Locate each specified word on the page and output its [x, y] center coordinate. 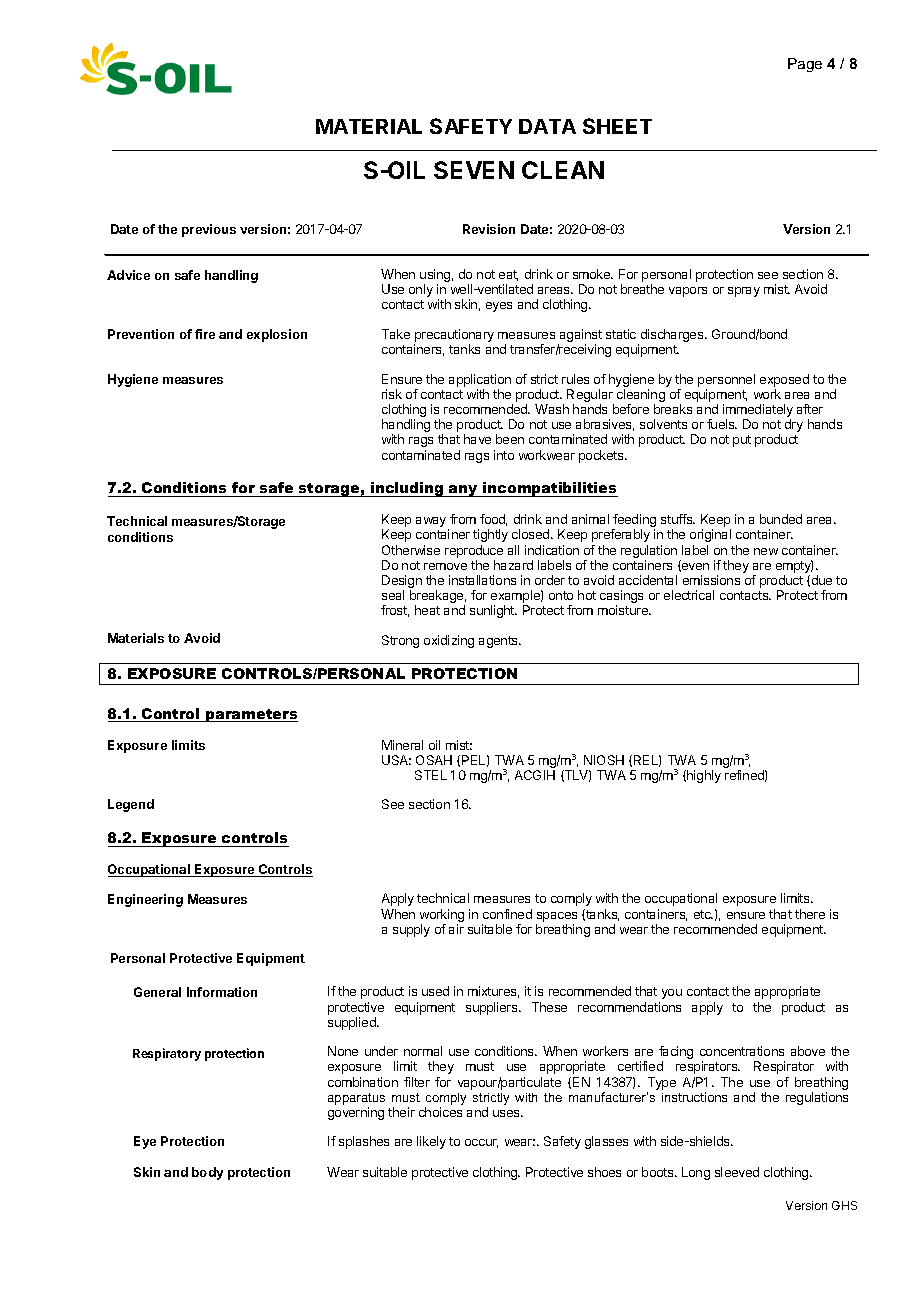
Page [805, 65]
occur [481, 1143]
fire [205, 334]
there [810, 914]
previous [209, 230]
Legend [131, 805]
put [742, 441]
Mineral [402, 745]
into [504, 455]
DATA [547, 126]
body [207, 1173]
